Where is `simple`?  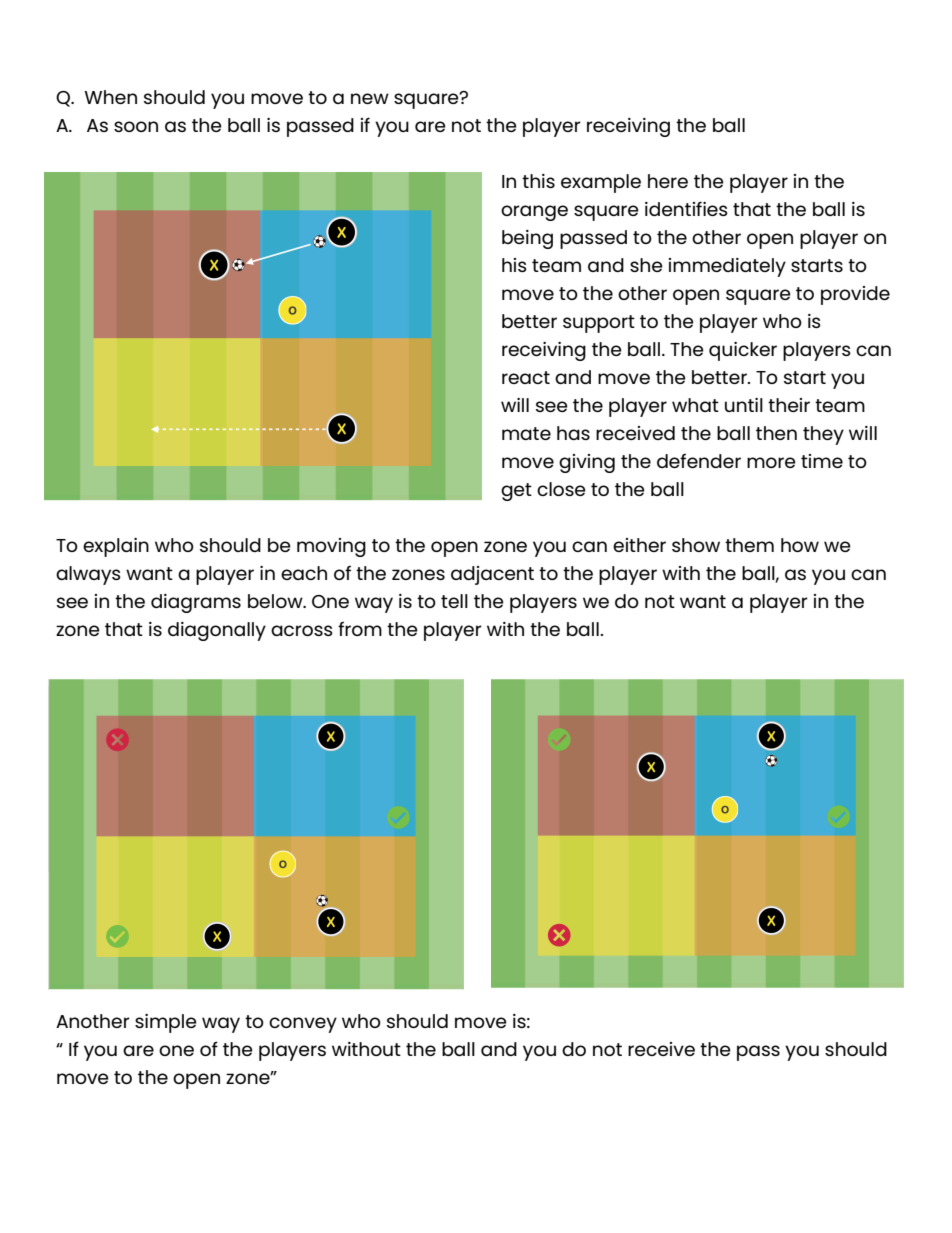
simple is located at coordinates (166, 1023).
